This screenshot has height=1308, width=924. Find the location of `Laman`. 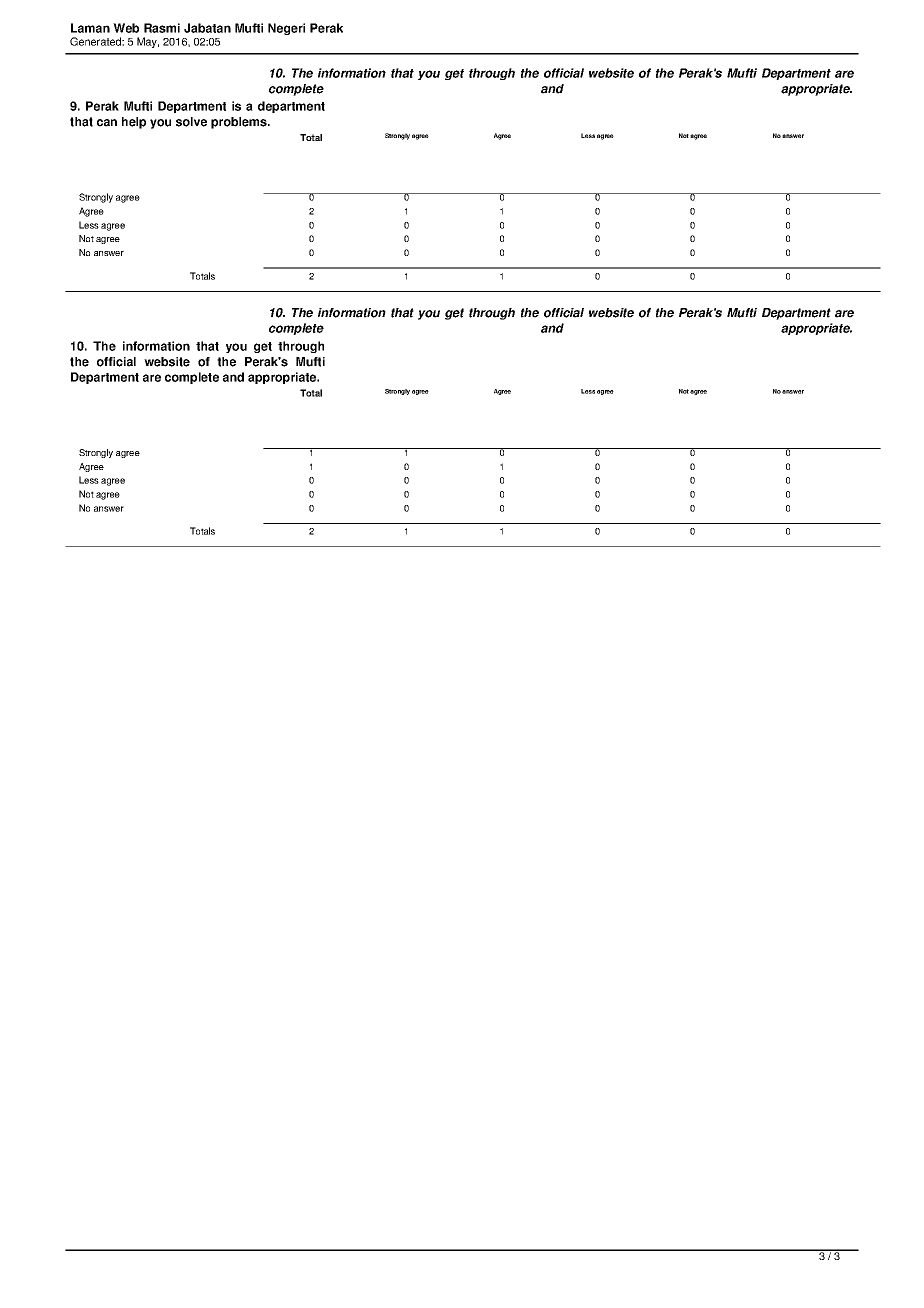

Laman is located at coordinates (90, 28).
